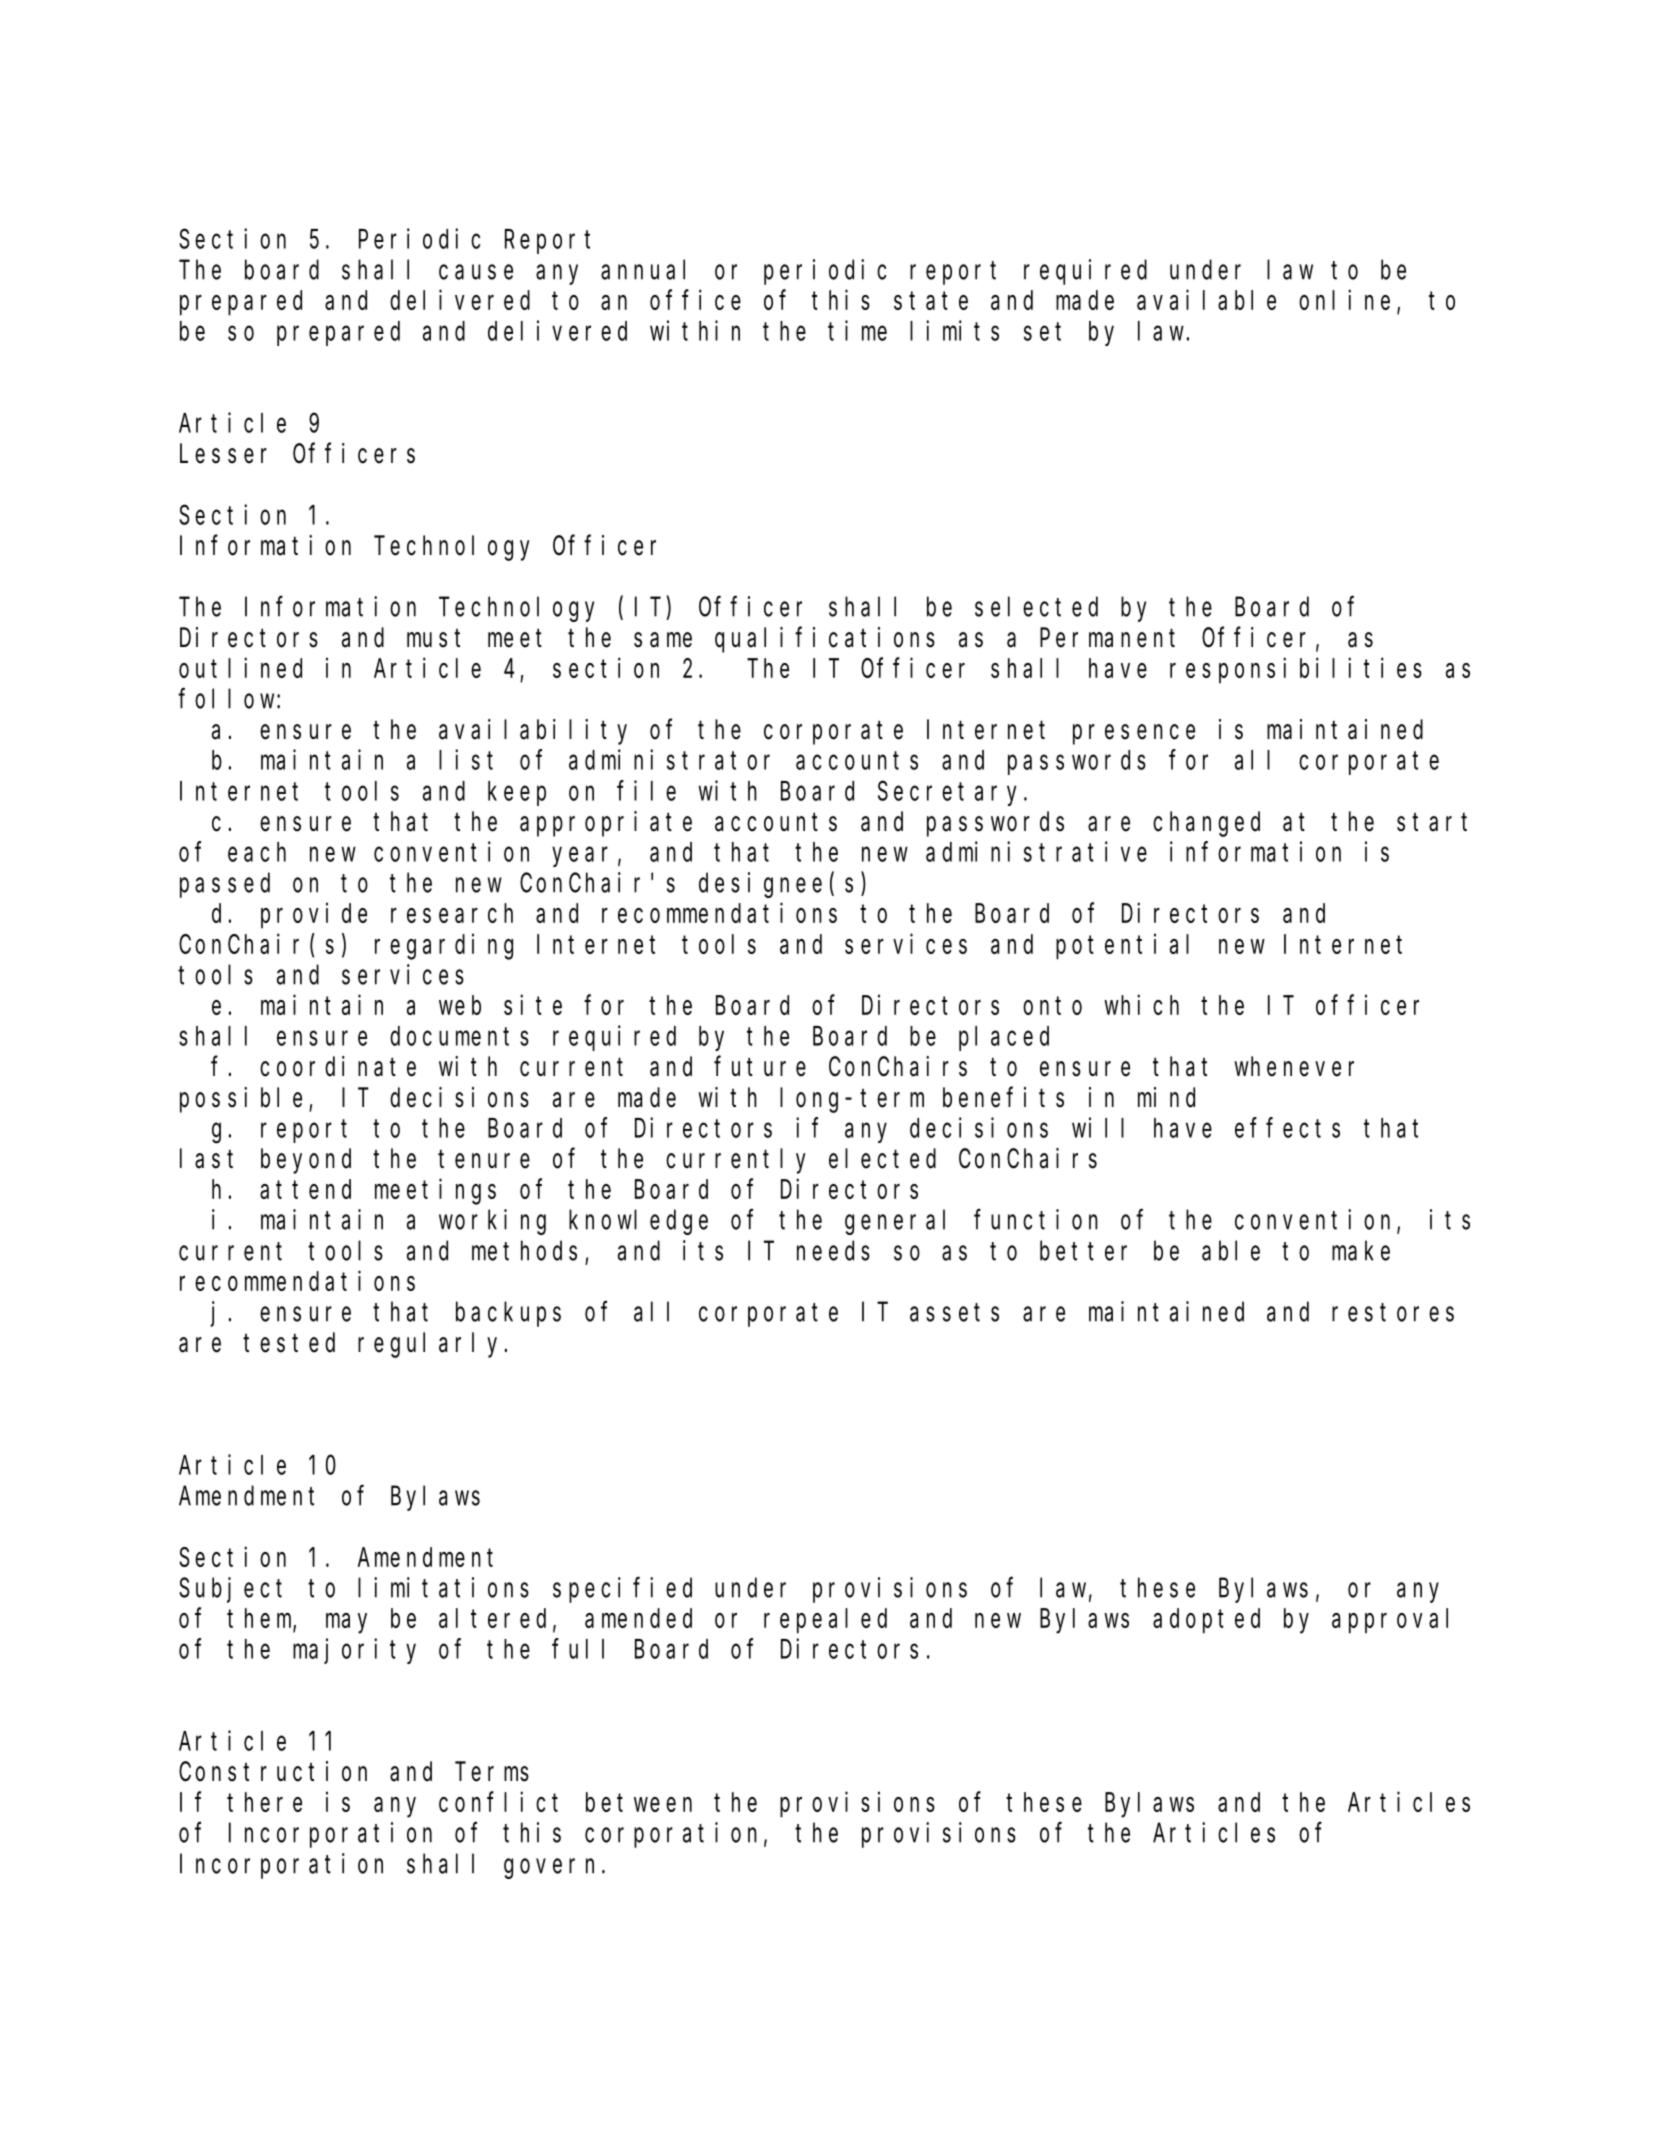  What do you see at coordinates (1003, 1097) in the screenshot?
I see `benefits` at bounding box center [1003, 1097].
